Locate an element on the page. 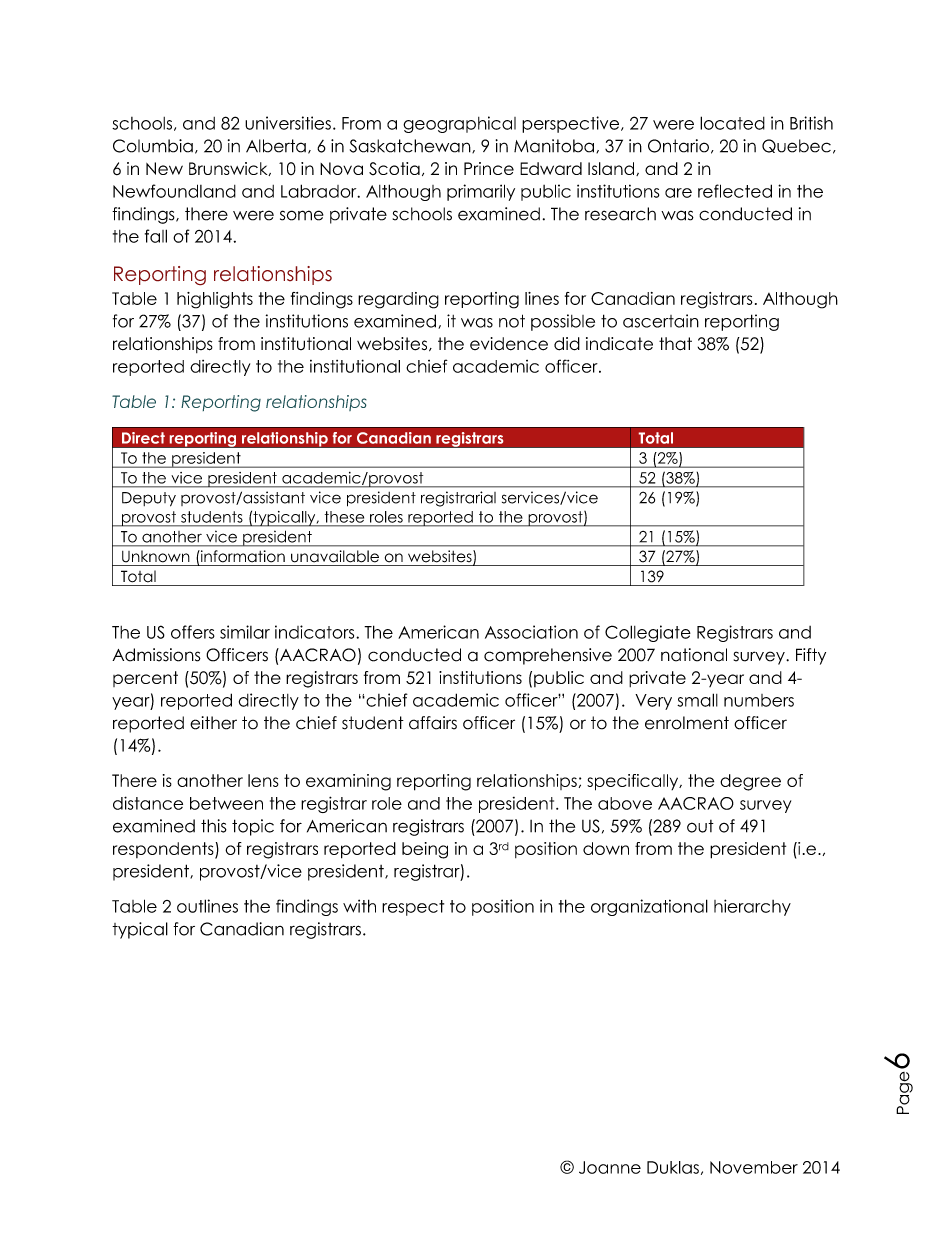 The width and height of the image is (952, 1233). Alberta is located at coordinates (276, 146).
